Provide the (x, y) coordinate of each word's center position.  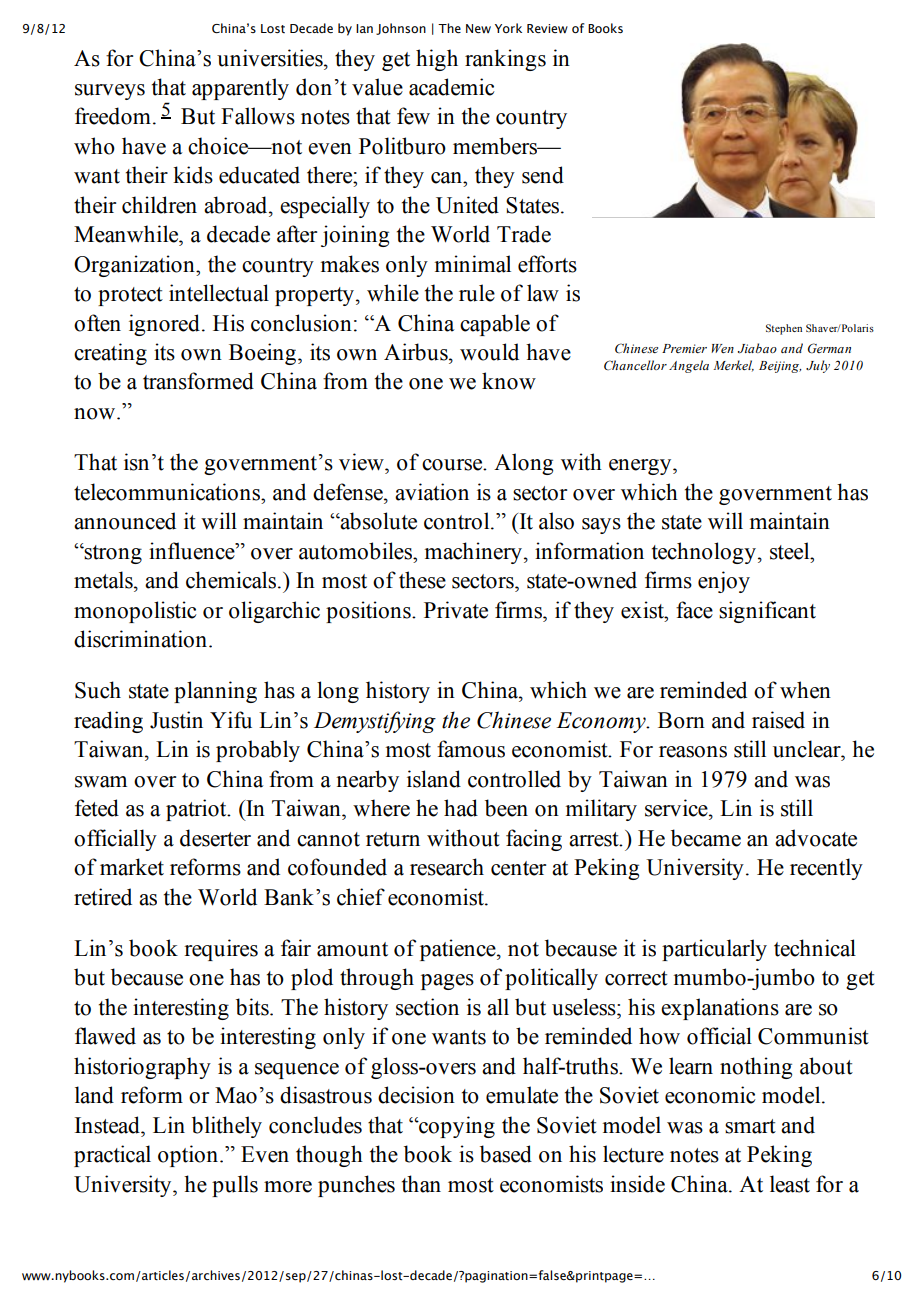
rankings (505, 60)
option (189, 1156)
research (447, 867)
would (489, 352)
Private (456, 610)
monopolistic (135, 612)
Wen (722, 348)
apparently (240, 89)
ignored (164, 325)
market (132, 867)
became (706, 838)
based (506, 1154)
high (437, 60)
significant (767, 612)
